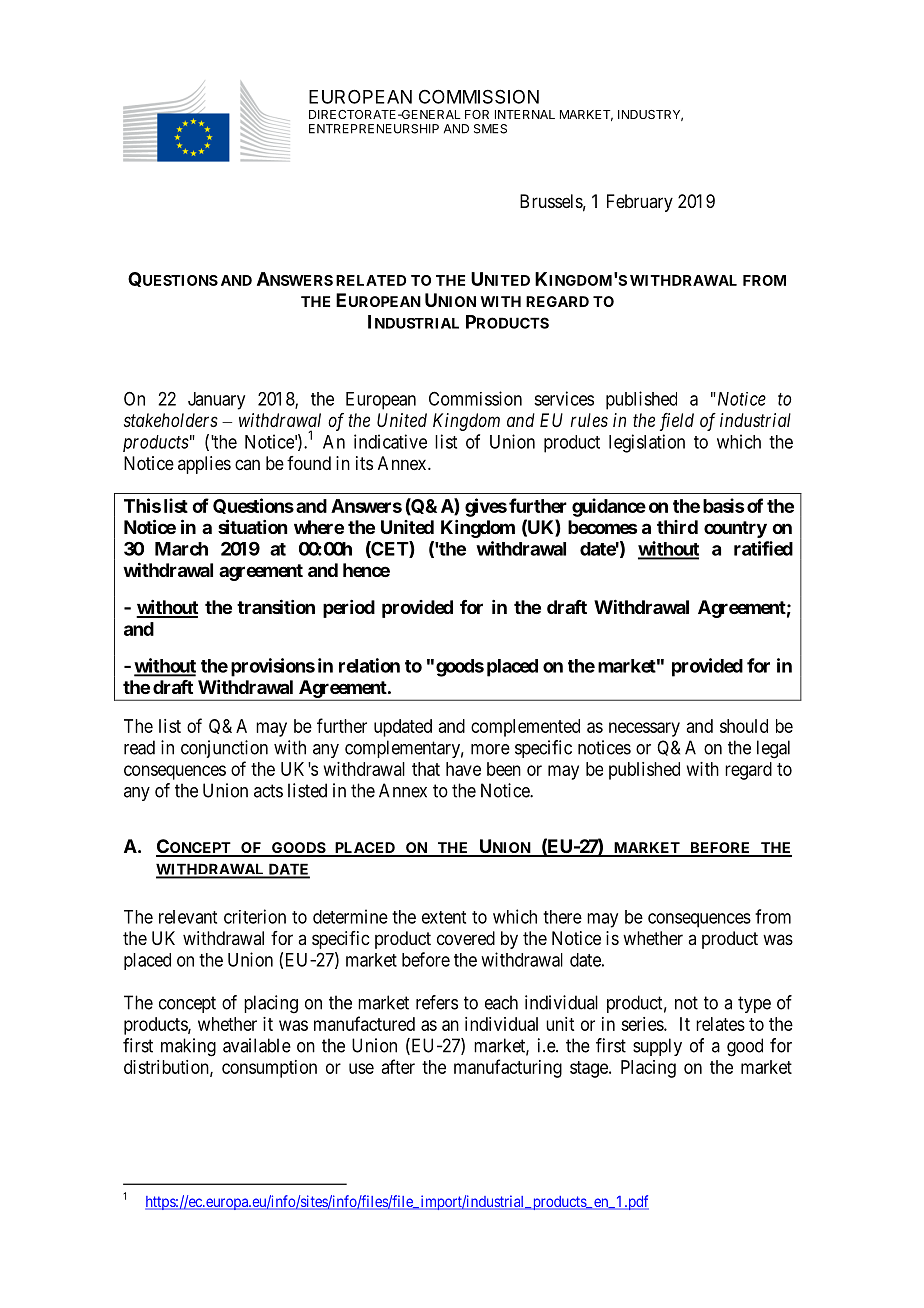 This screenshot has height=1308, width=924. I want to click on ENTREPRENEURSHIP, so click(374, 129).
